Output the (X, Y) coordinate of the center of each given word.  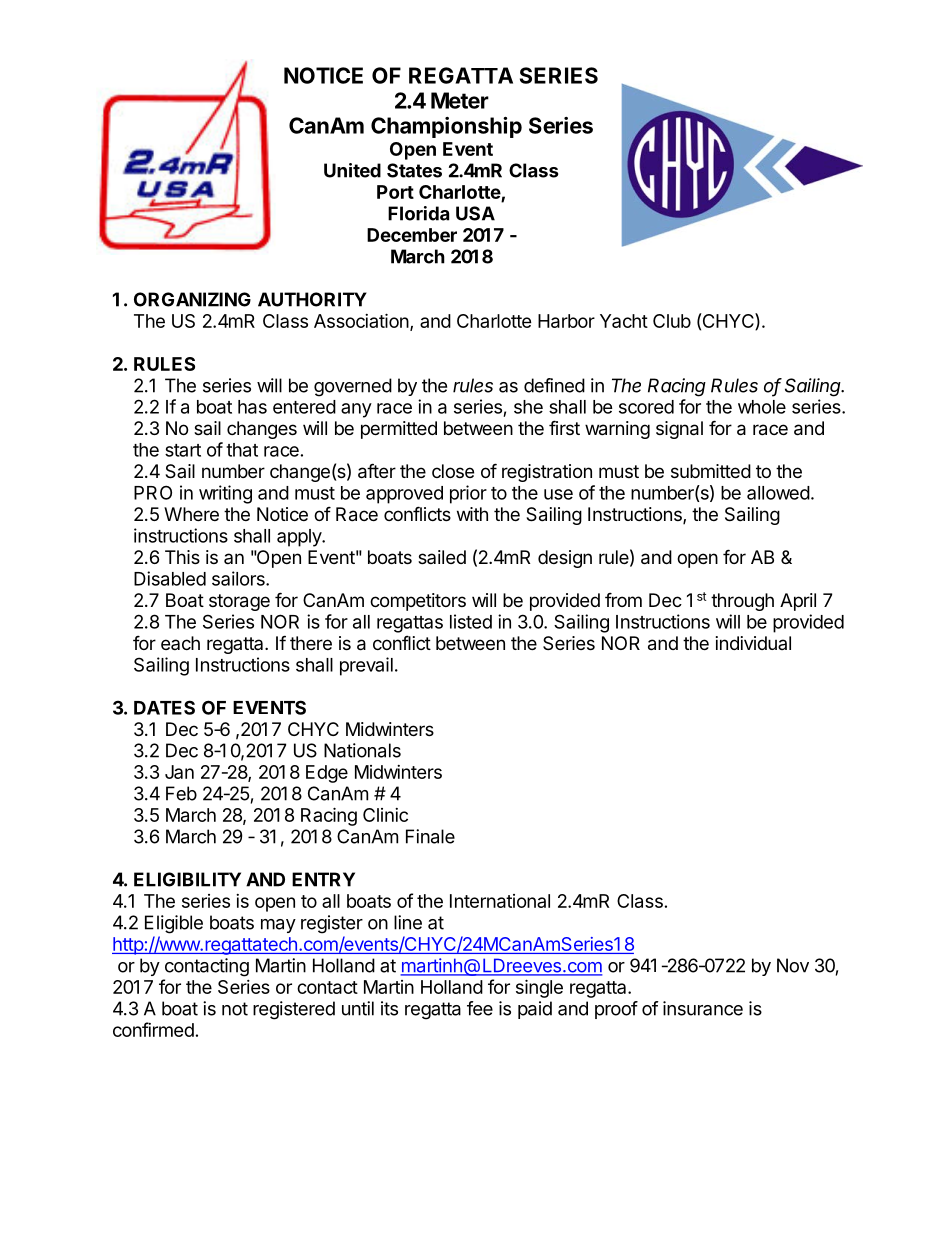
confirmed (153, 1029)
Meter (460, 100)
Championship (446, 127)
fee (480, 1008)
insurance (703, 1008)
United (352, 170)
